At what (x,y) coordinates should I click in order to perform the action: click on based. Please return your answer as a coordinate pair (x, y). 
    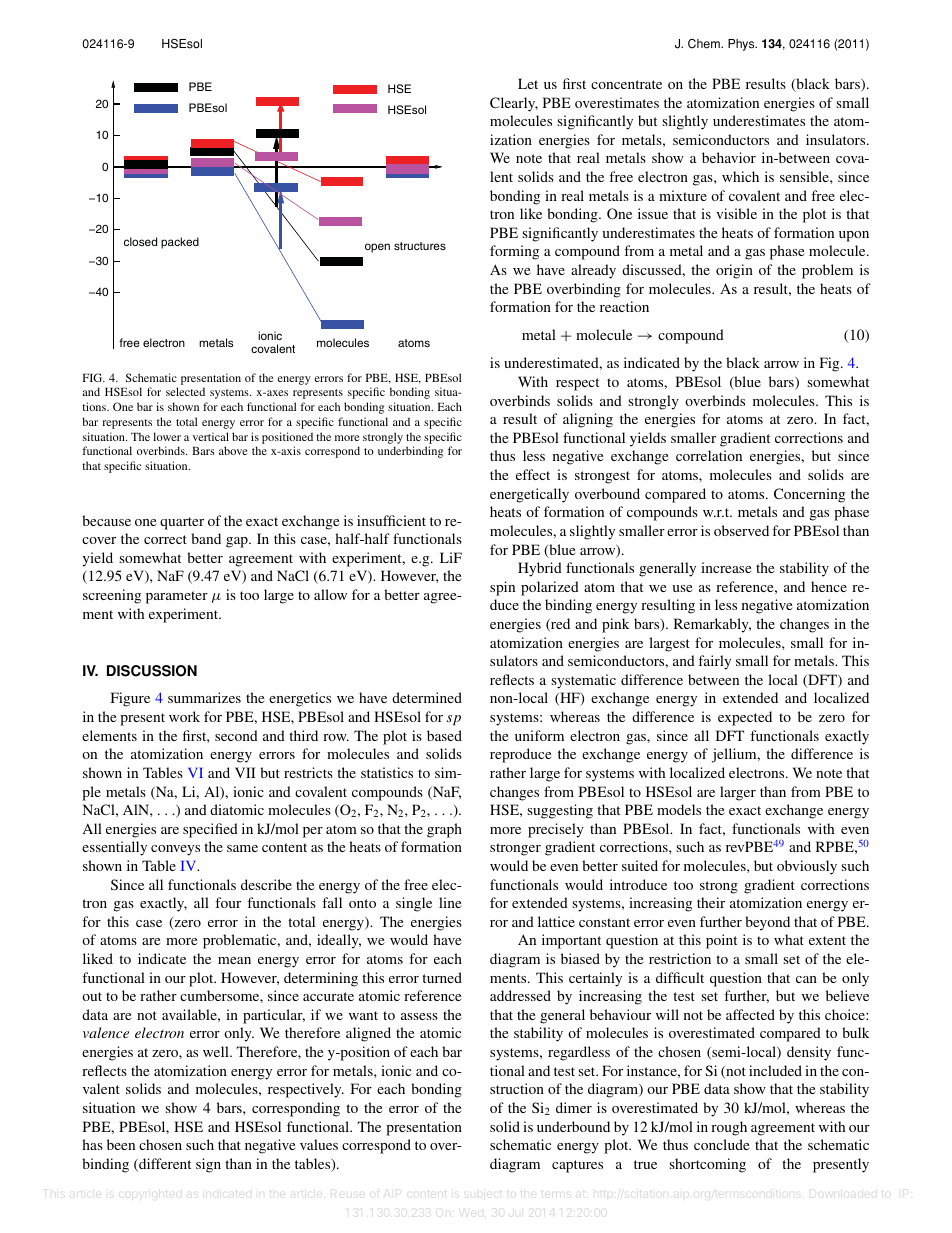
    Looking at the image, I should click on (444, 735).
